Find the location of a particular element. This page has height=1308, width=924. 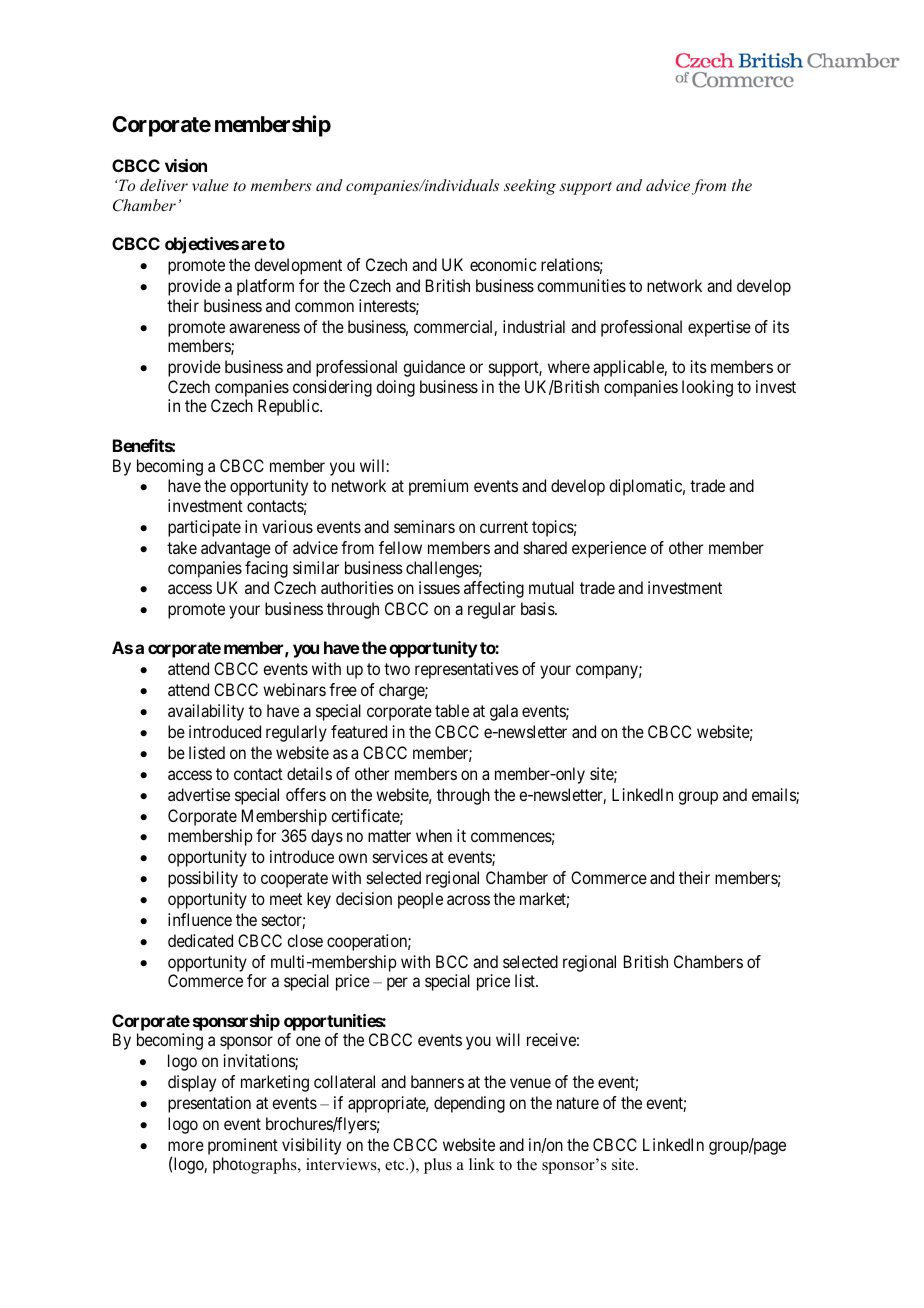

prominent is located at coordinates (243, 1148).
